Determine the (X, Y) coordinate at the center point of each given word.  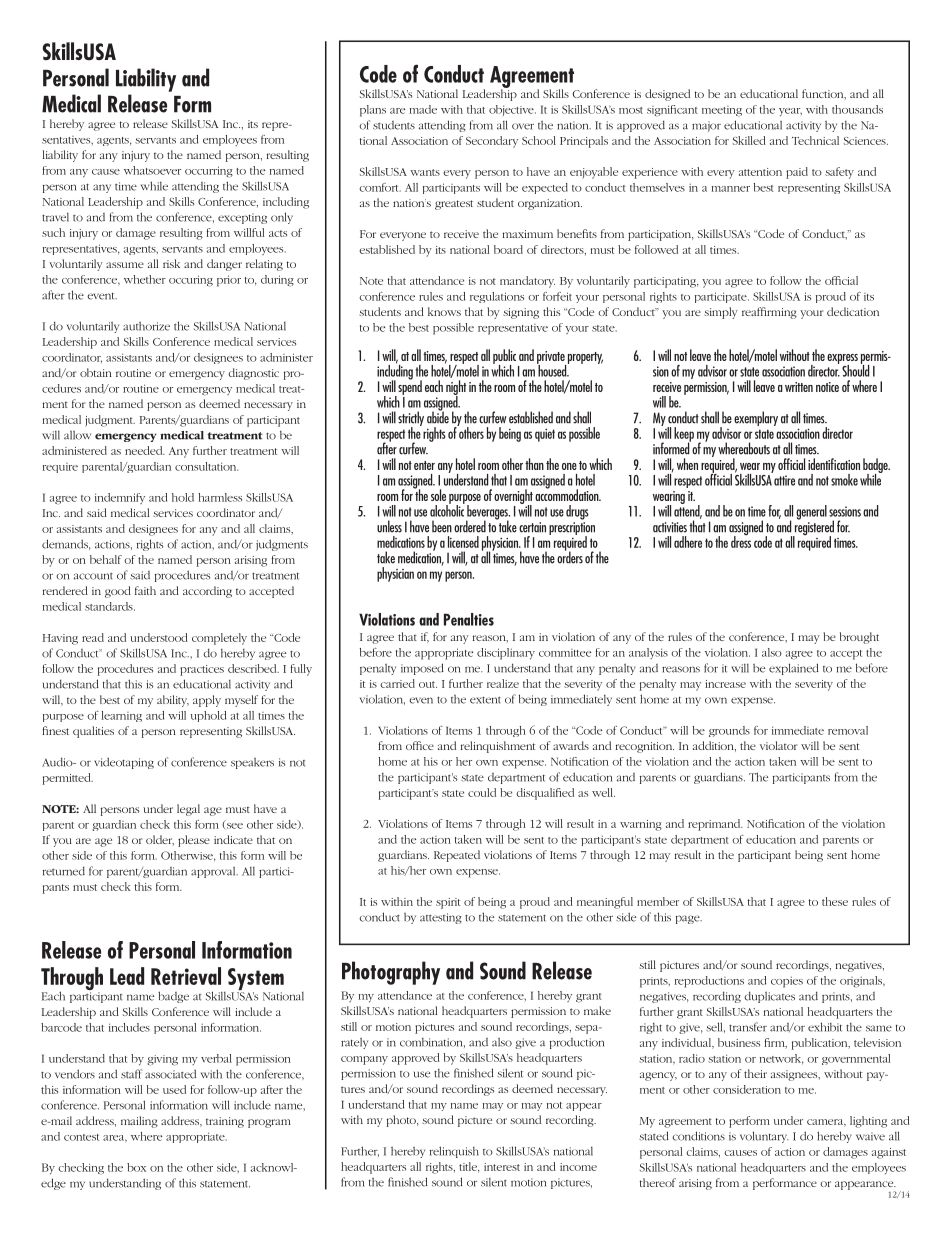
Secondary (492, 142)
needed (145, 450)
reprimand (715, 825)
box (136, 1167)
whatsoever (152, 170)
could (482, 792)
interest (502, 1167)
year (790, 112)
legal (188, 810)
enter (424, 465)
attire (784, 480)
